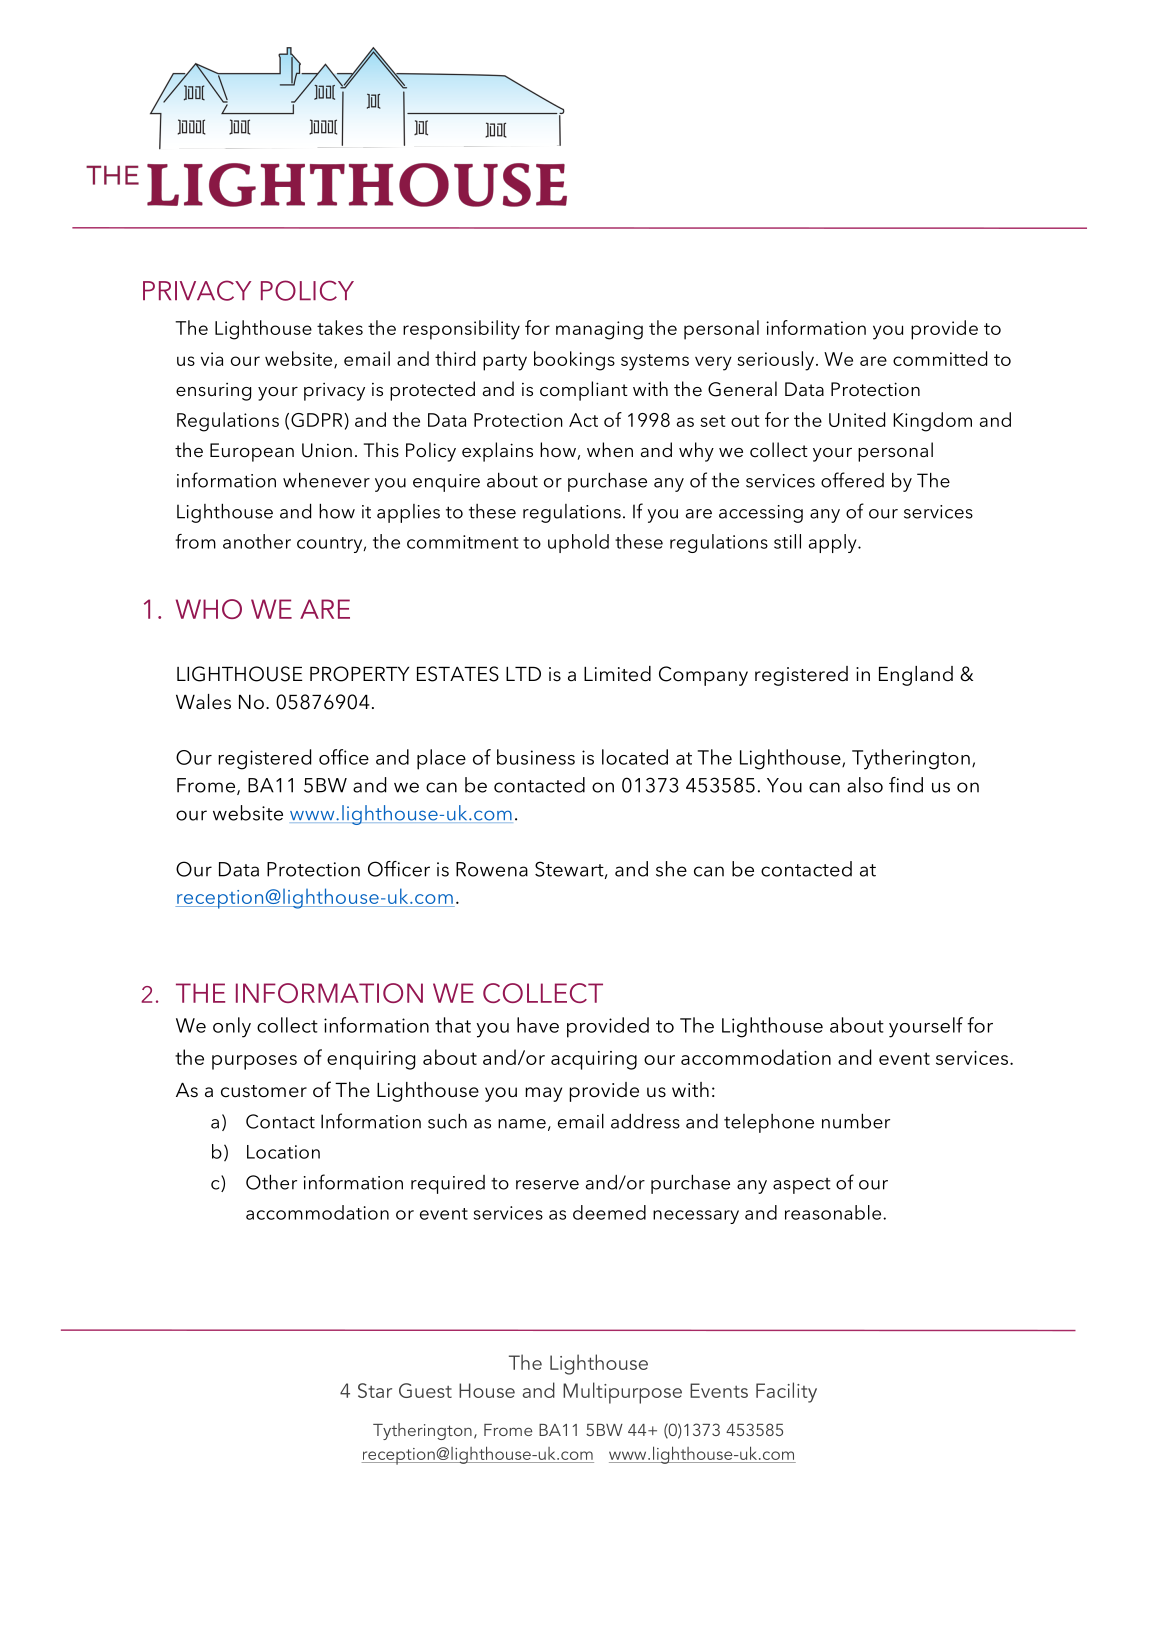  What do you see at coordinates (574, 361) in the screenshot?
I see `bookings` at bounding box center [574, 361].
